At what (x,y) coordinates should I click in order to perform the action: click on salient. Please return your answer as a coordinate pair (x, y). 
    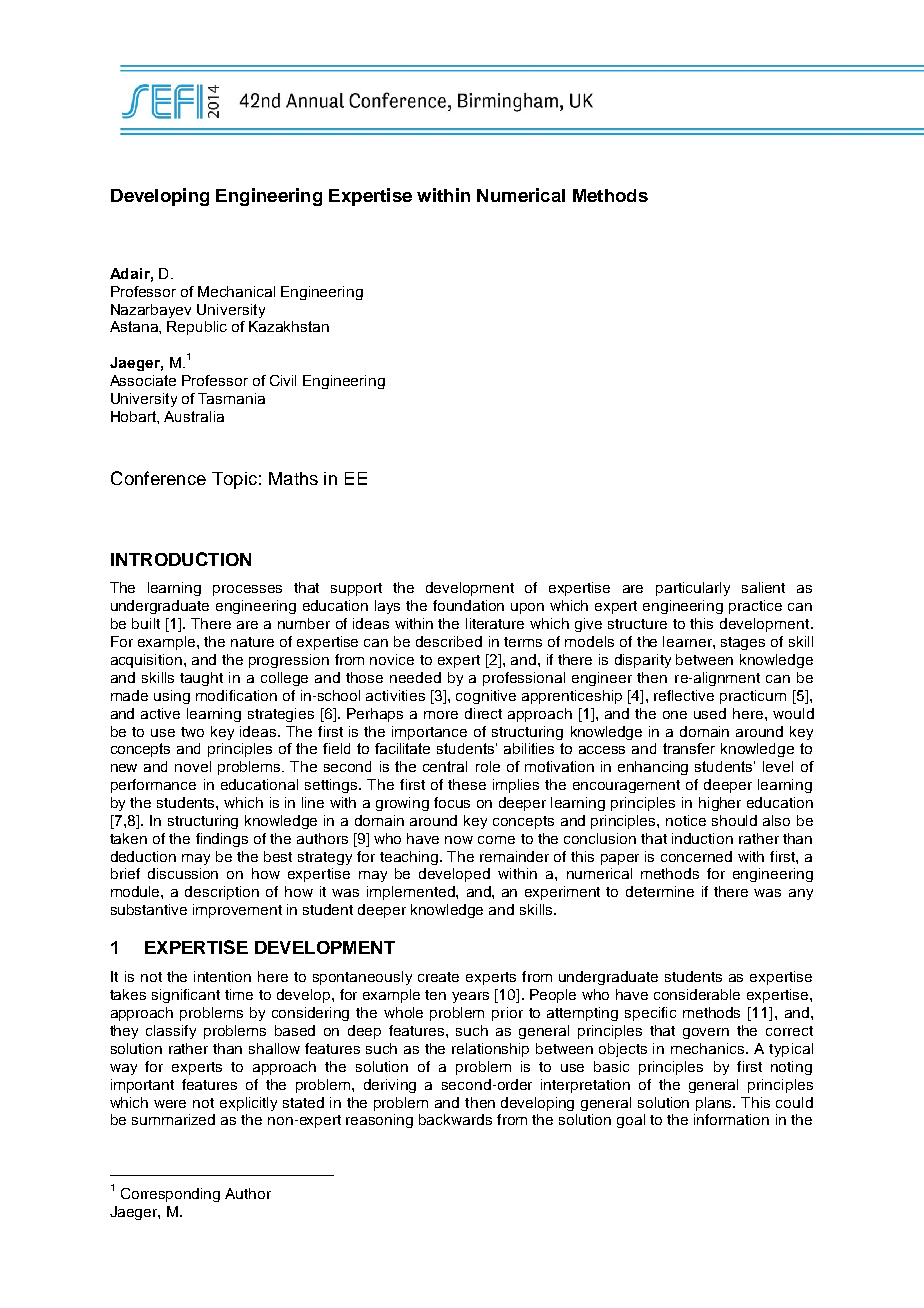
    Looking at the image, I should click on (763, 587).
